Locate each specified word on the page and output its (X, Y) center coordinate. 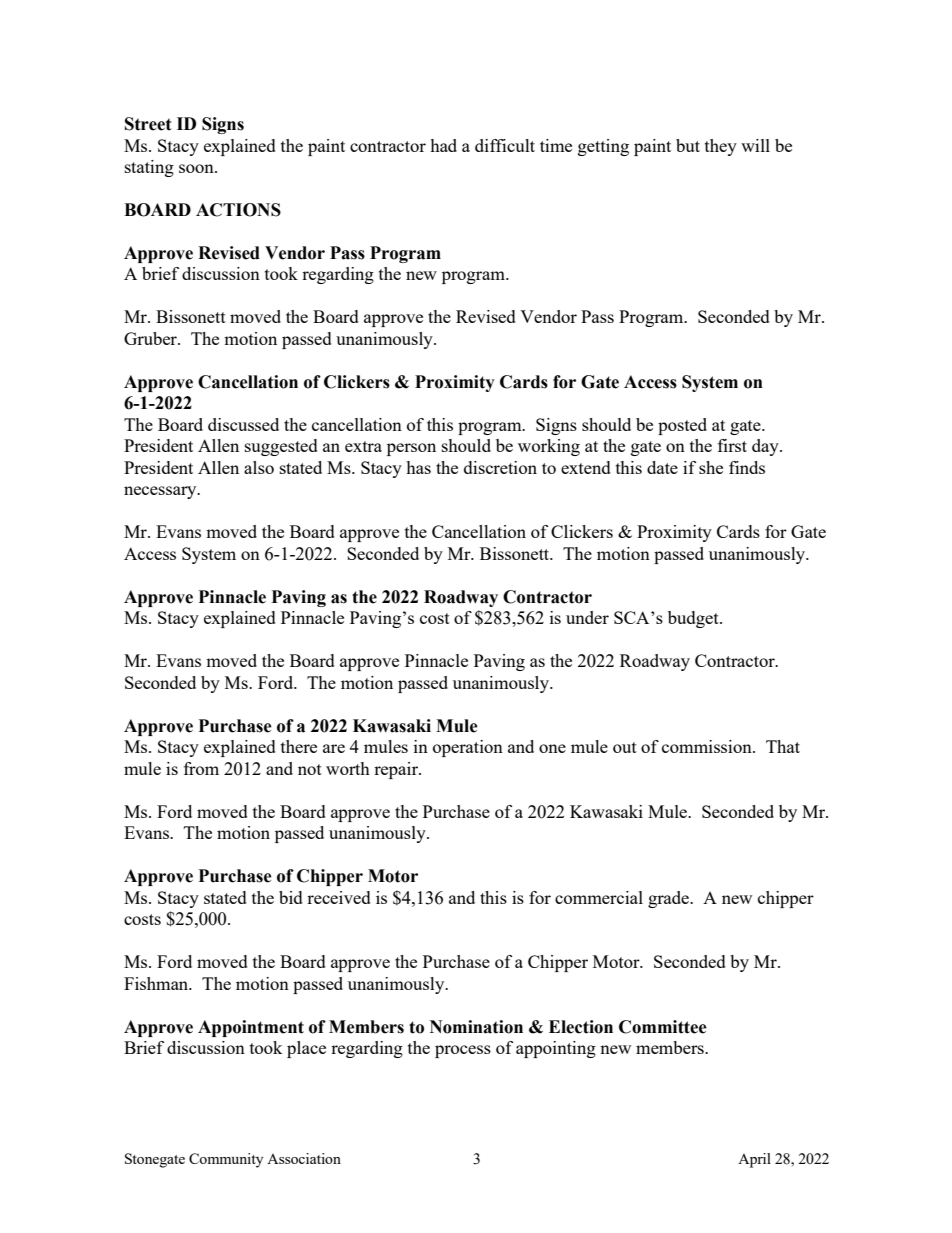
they (721, 147)
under (587, 617)
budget (694, 619)
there (299, 746)
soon (197, 168)
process (463, 1051)
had (443, 145)
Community (226, 1160)
